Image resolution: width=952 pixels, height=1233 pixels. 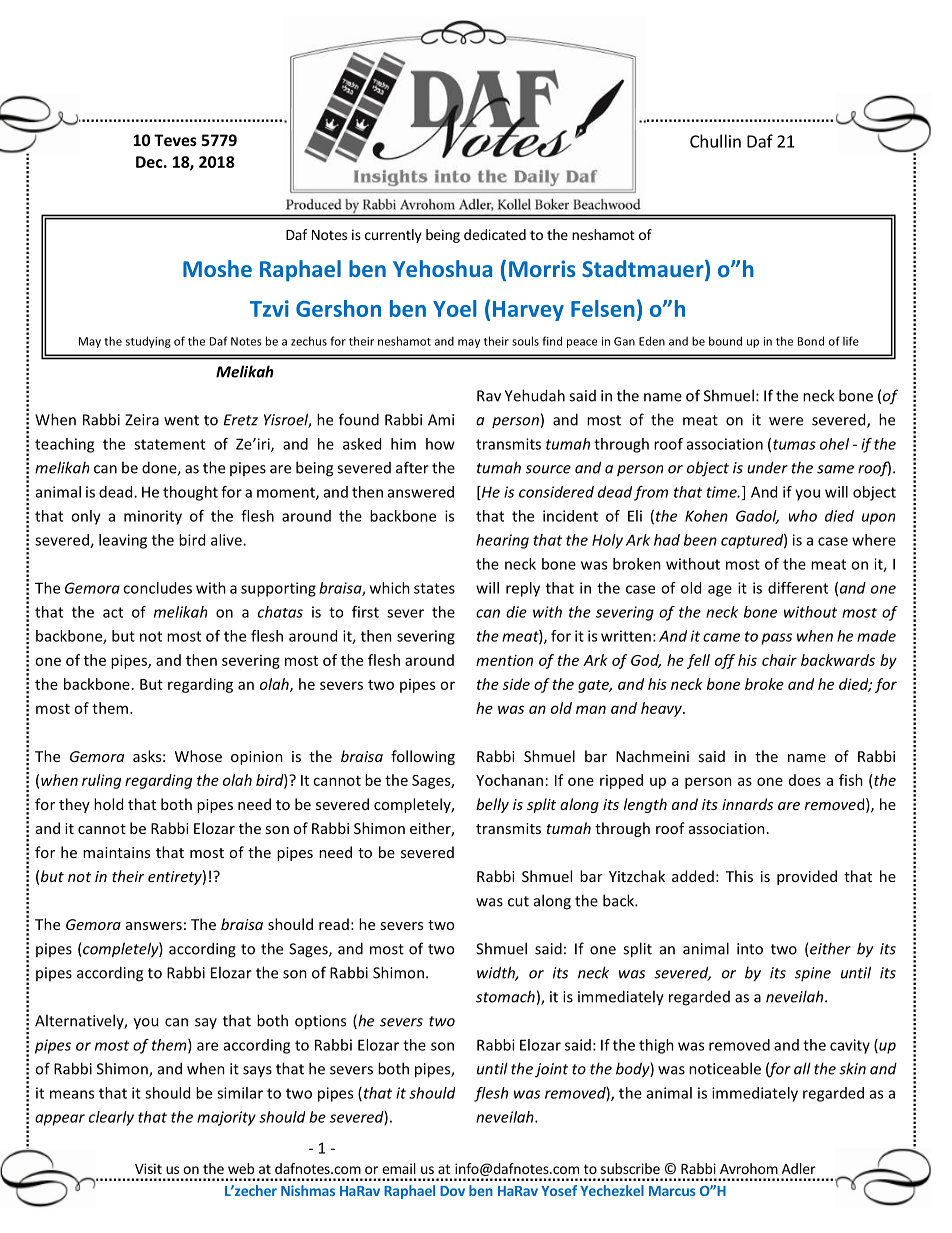 I want to click on answers, so click(x=154, y=926).
